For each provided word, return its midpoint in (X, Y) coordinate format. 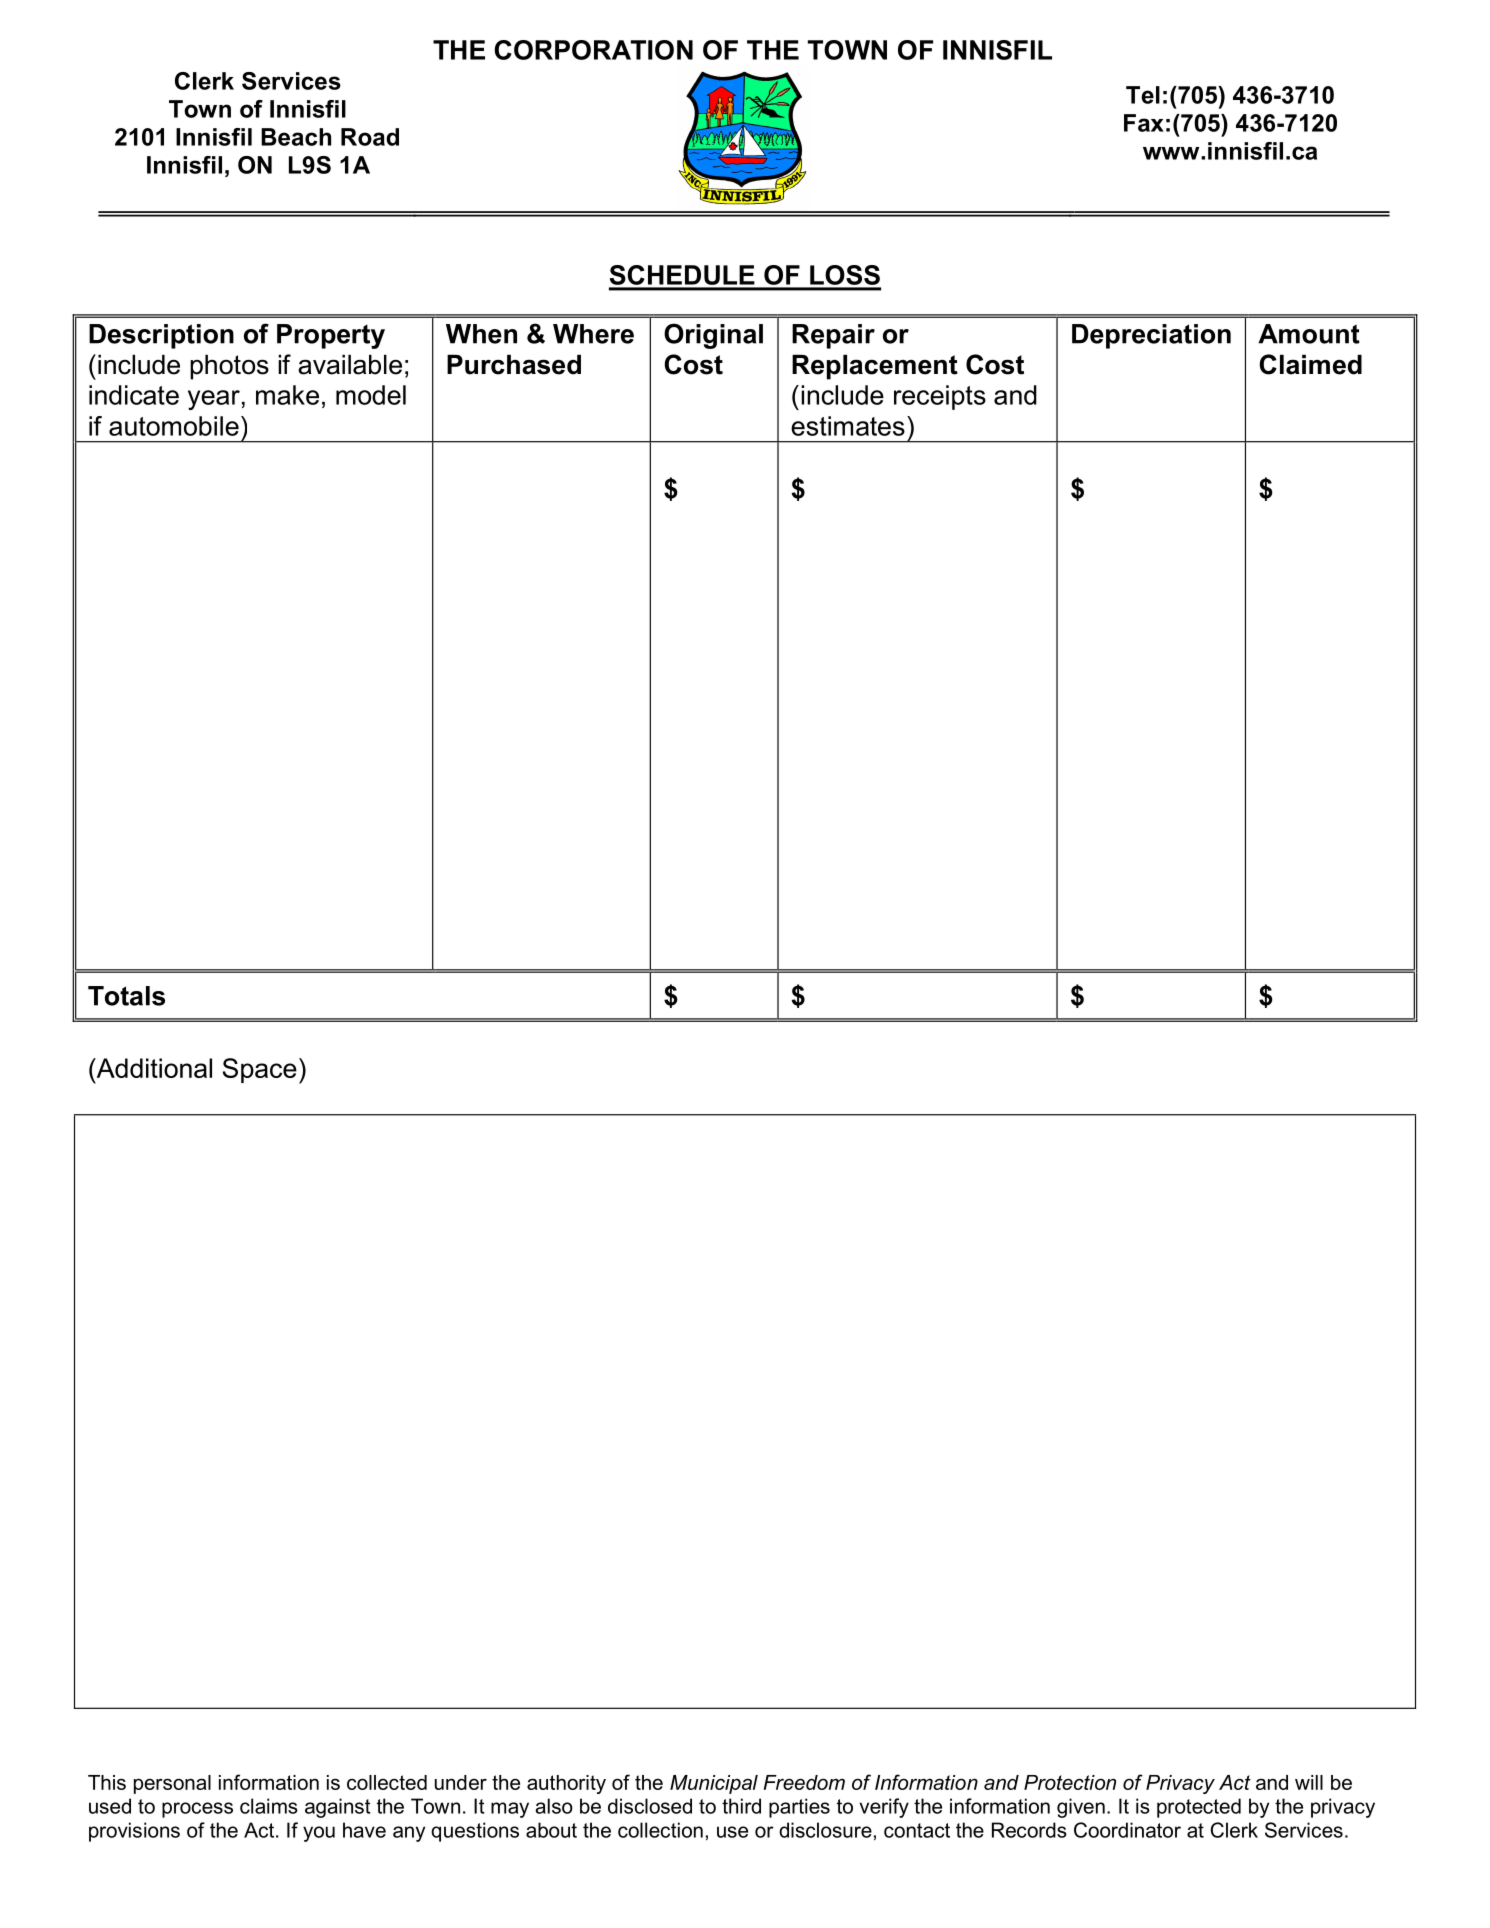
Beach (296, 137)
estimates (848, 426)
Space (260, 1070)
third (741, 1806)
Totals (126, 996)
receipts (940, 397)
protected (1199, 1808)
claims (269, 1806)
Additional (153, 1068)
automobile (174, 426)
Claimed (1310, 364)
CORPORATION (593, 50)
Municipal (714, 1784)
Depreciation (1151, 336)
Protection (1070, 1782)
